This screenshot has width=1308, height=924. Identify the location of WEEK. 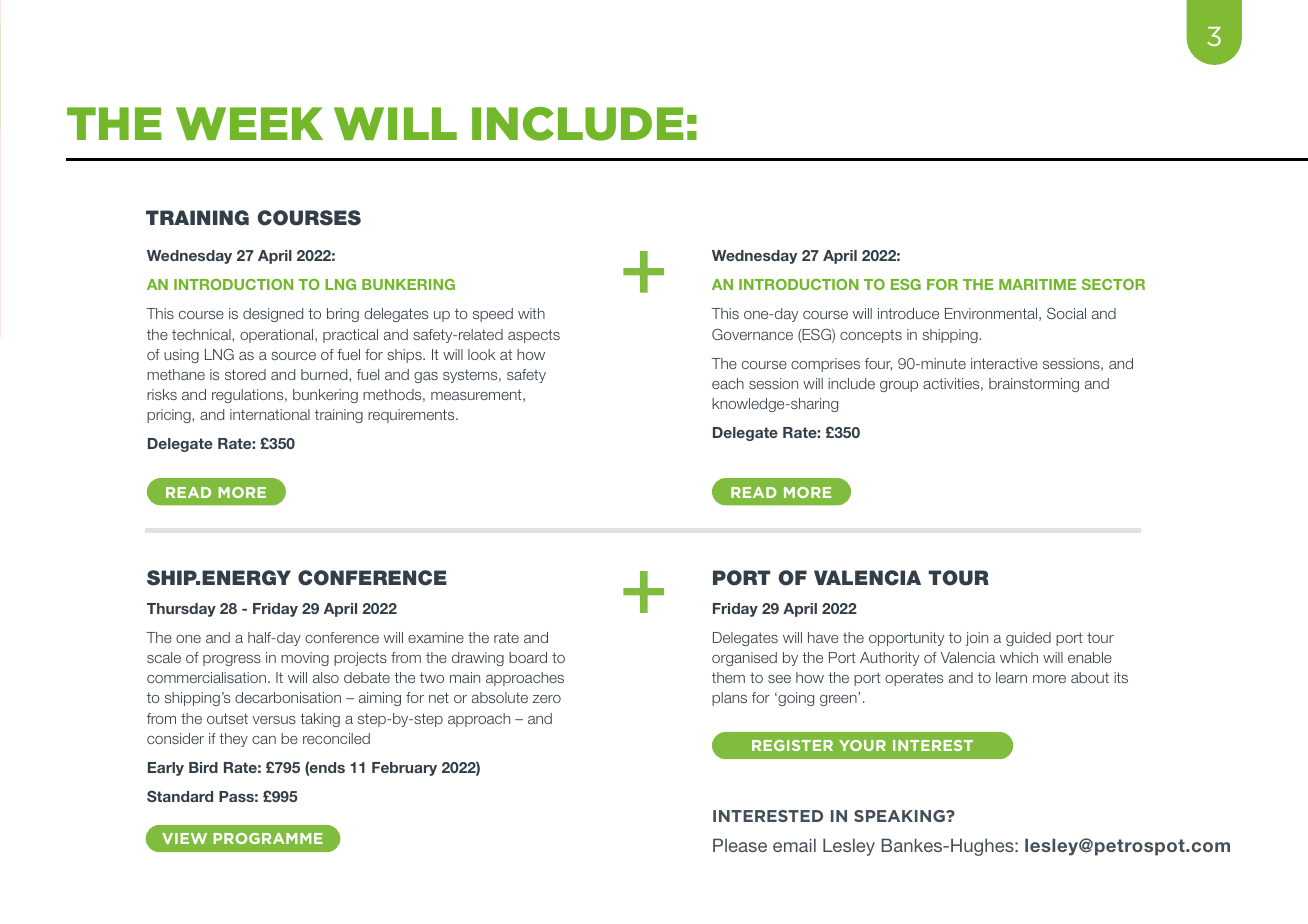
(249, 123).
